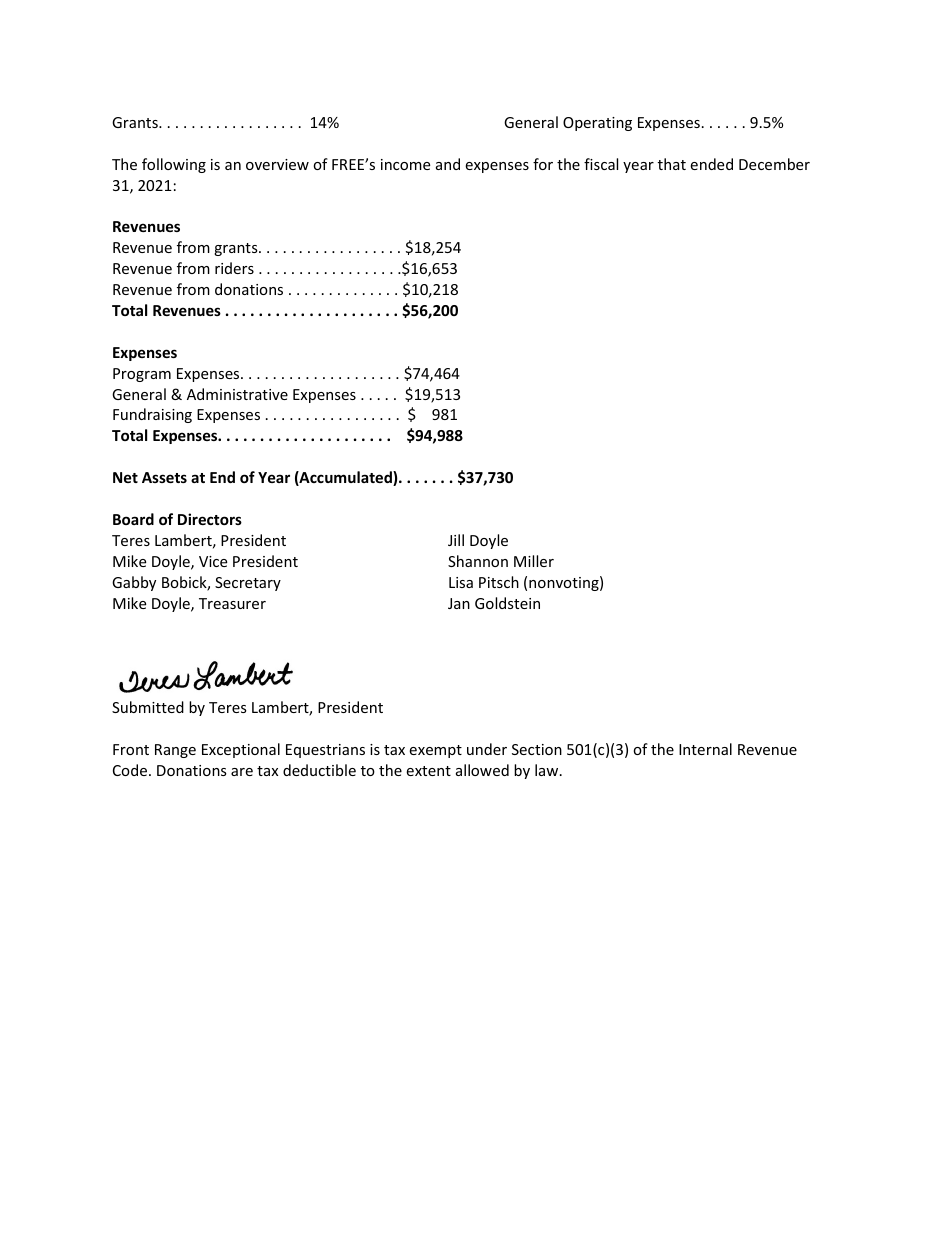 The width and height of the screenshot is (952, 1233). Describe the element at coordinates (456, 540) in the screenshot. I see `Jill` at that location.
